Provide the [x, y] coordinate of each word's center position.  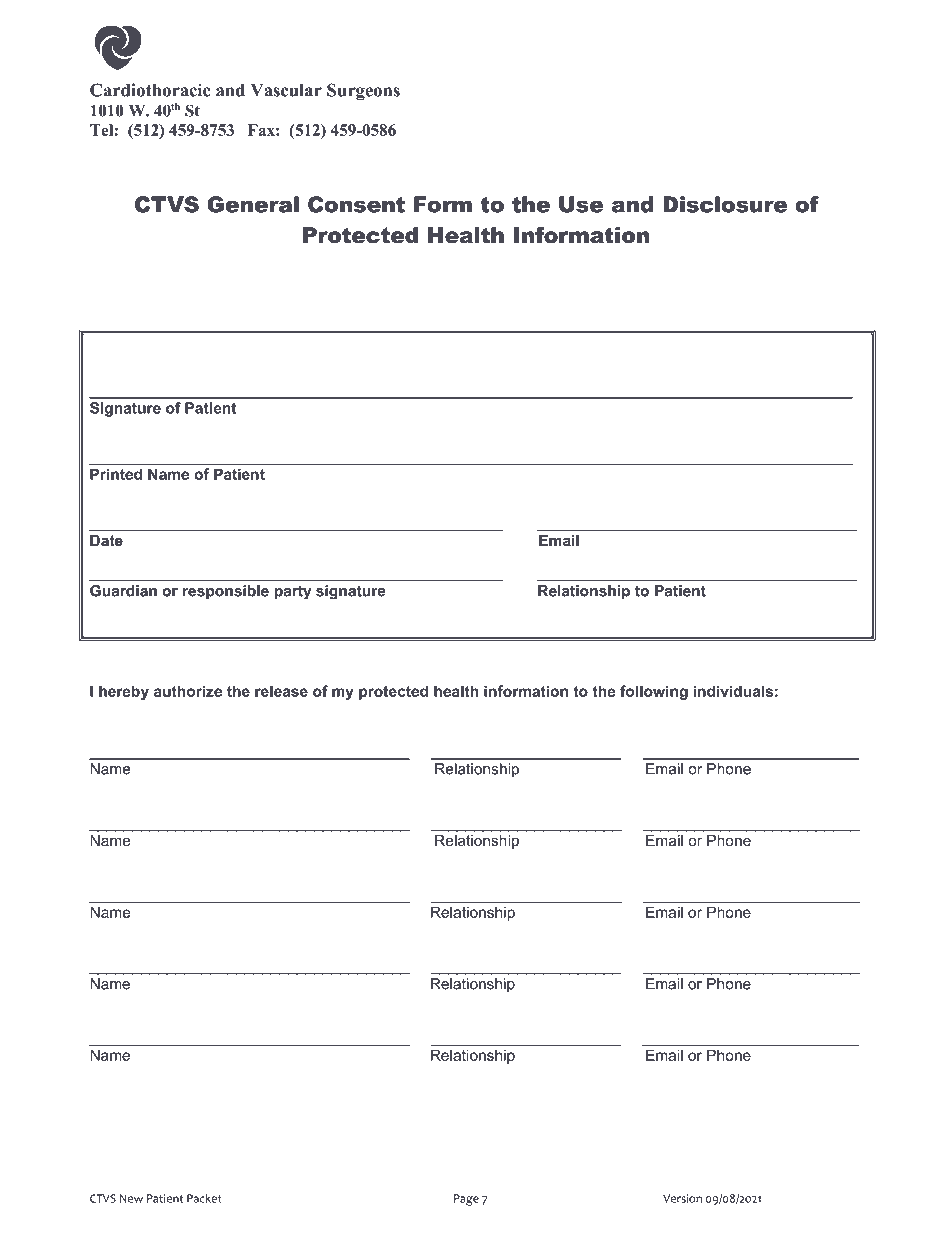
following [654, 692]
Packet [204, 1198]
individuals [733, 691]
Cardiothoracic [150, 90]
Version [682, 1198]
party [292, 592]
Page [466, 1200]
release [281, 691]
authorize [188, 691]
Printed [116, 474]
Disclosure [725, 204]
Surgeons [363, 92]
